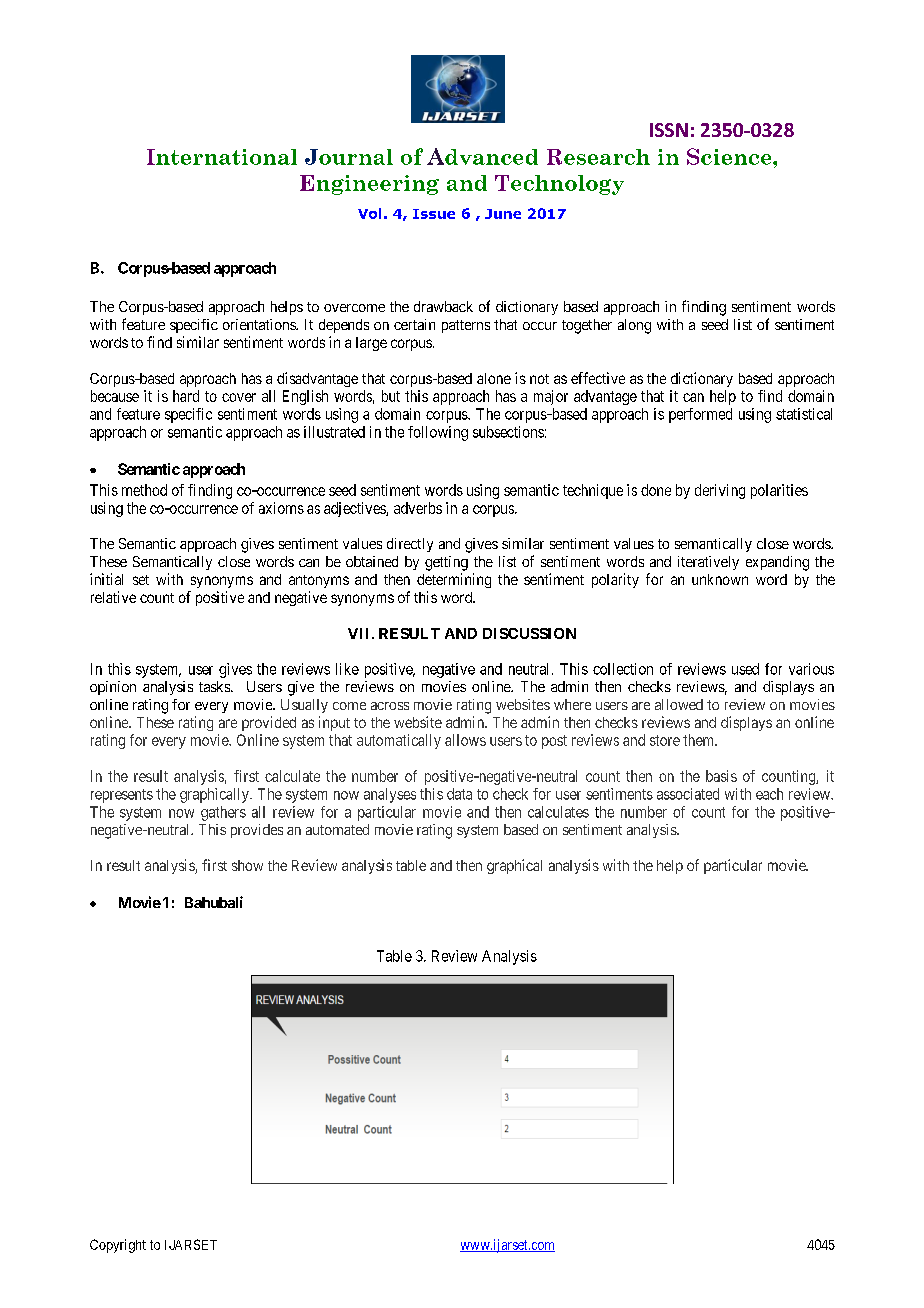 This image has width=924, height=1308. I want to click on International, so click(222, 157).
